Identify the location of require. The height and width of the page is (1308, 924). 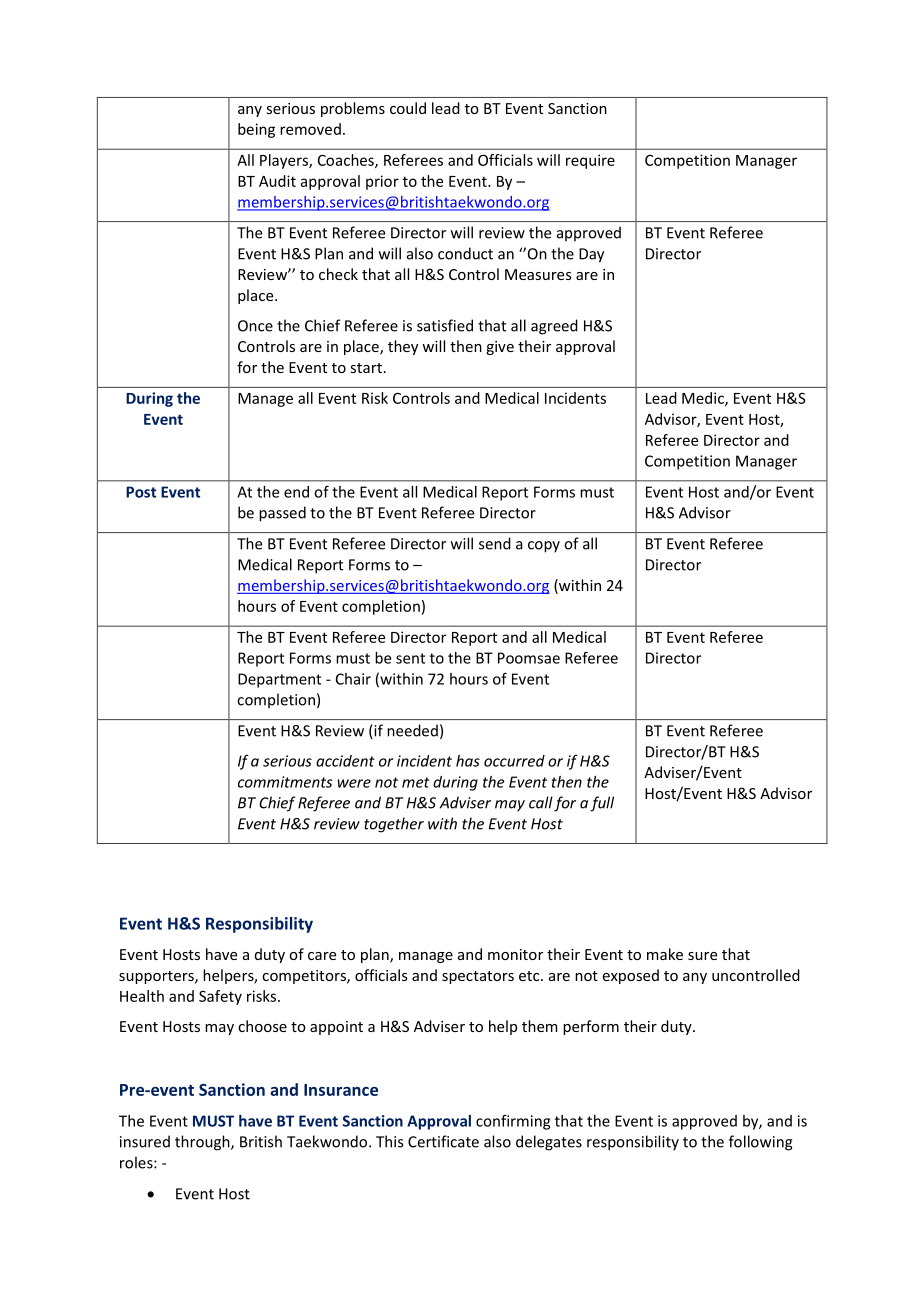
(590, 161).
